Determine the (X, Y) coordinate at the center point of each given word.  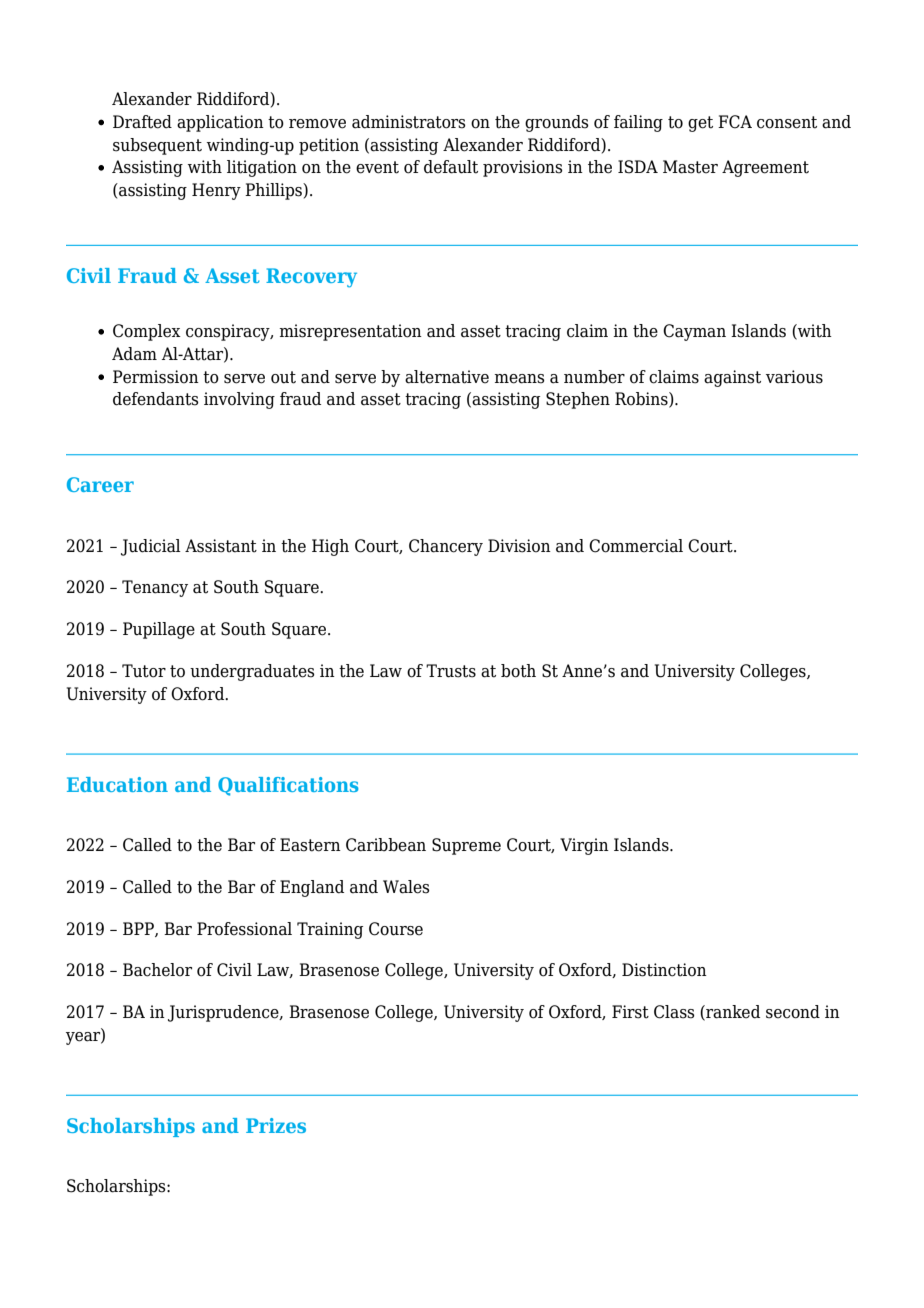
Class (674, 1012)
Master (690, 167)
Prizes (276, 1125)
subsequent (157, 146)
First (630, 1012)
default (451, 167)
